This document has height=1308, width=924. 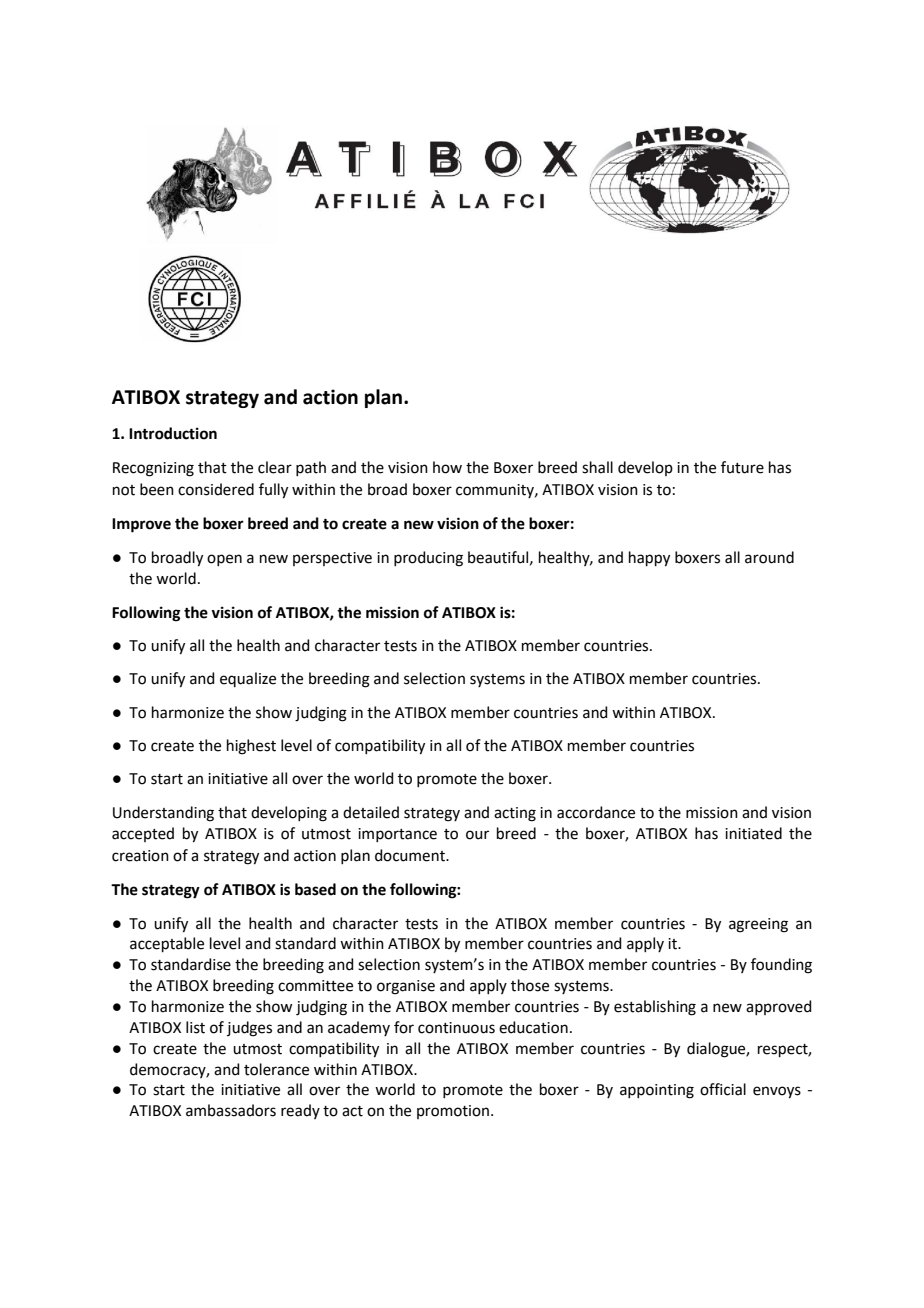 What do you see at coordinates (231, 1110) in the document?
I see `ambassadors` at bounding box center [231, 1110].
